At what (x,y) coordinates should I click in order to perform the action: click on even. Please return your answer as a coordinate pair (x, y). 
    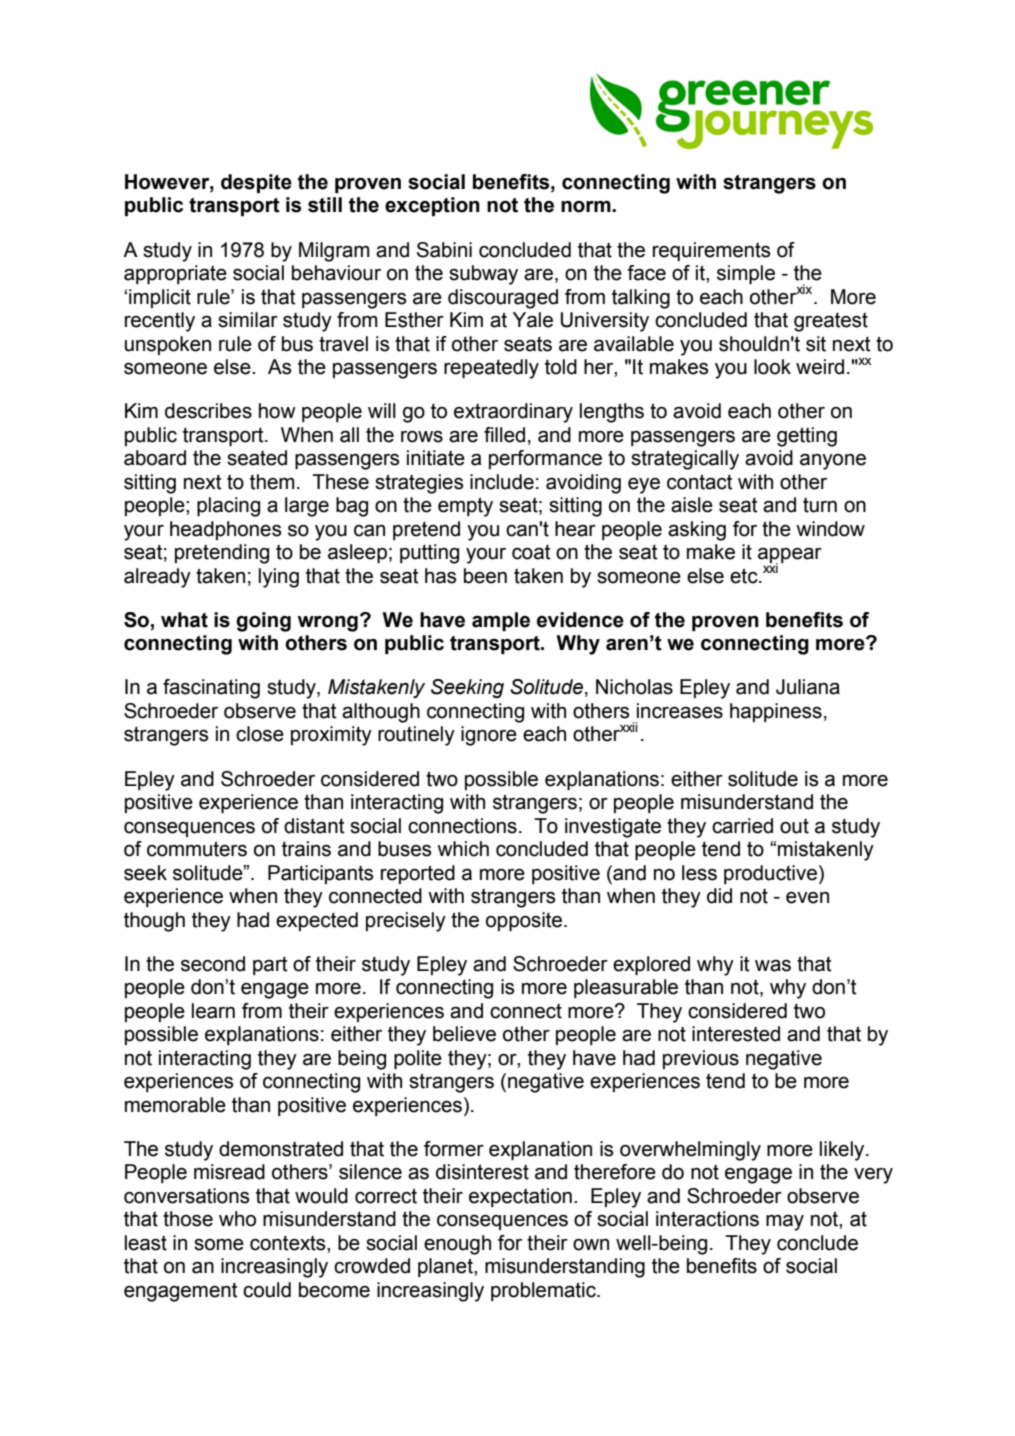
    Looking at the image, I should click on (807, 898).
